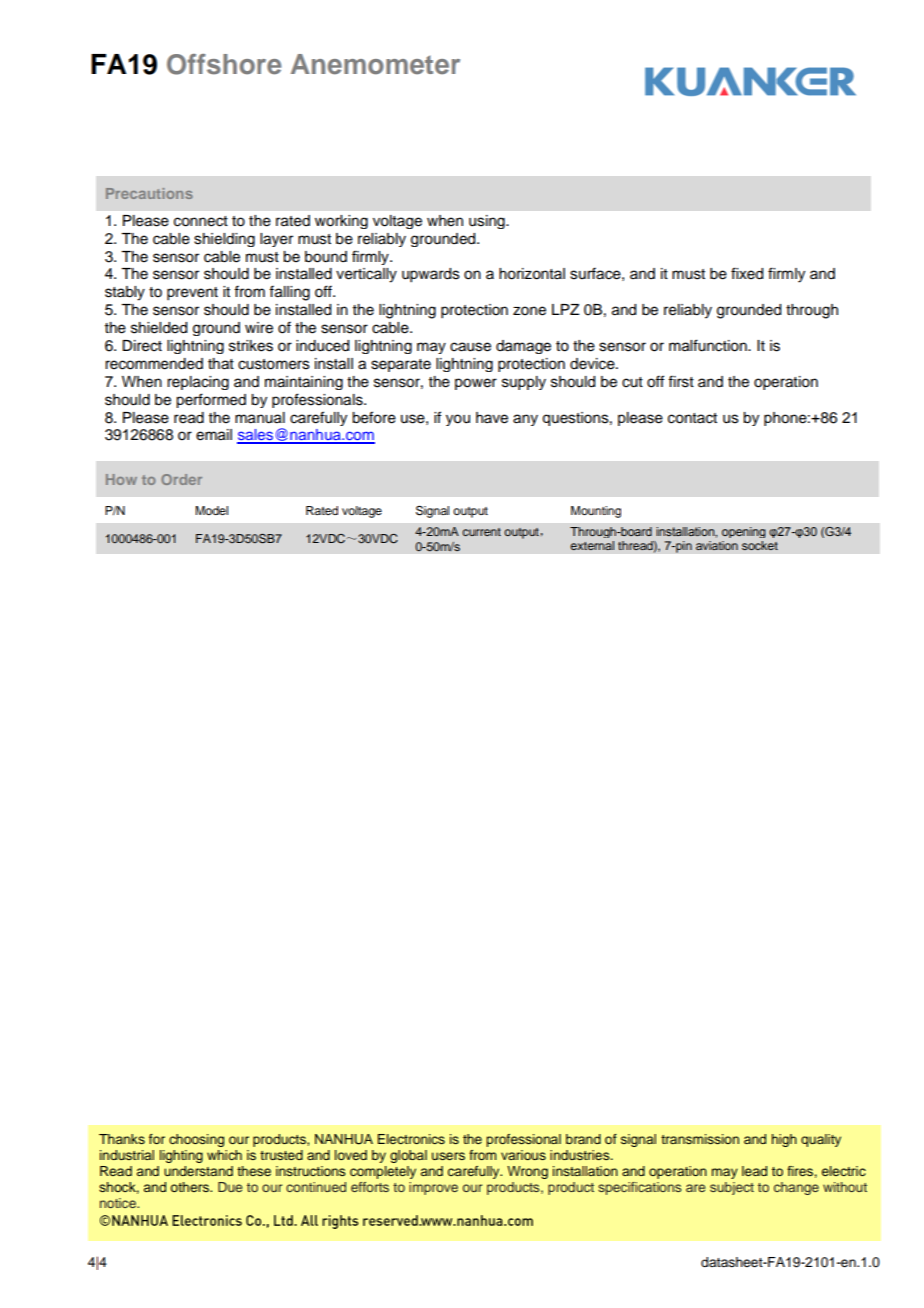  I want to click on power, so click(476, 384).
